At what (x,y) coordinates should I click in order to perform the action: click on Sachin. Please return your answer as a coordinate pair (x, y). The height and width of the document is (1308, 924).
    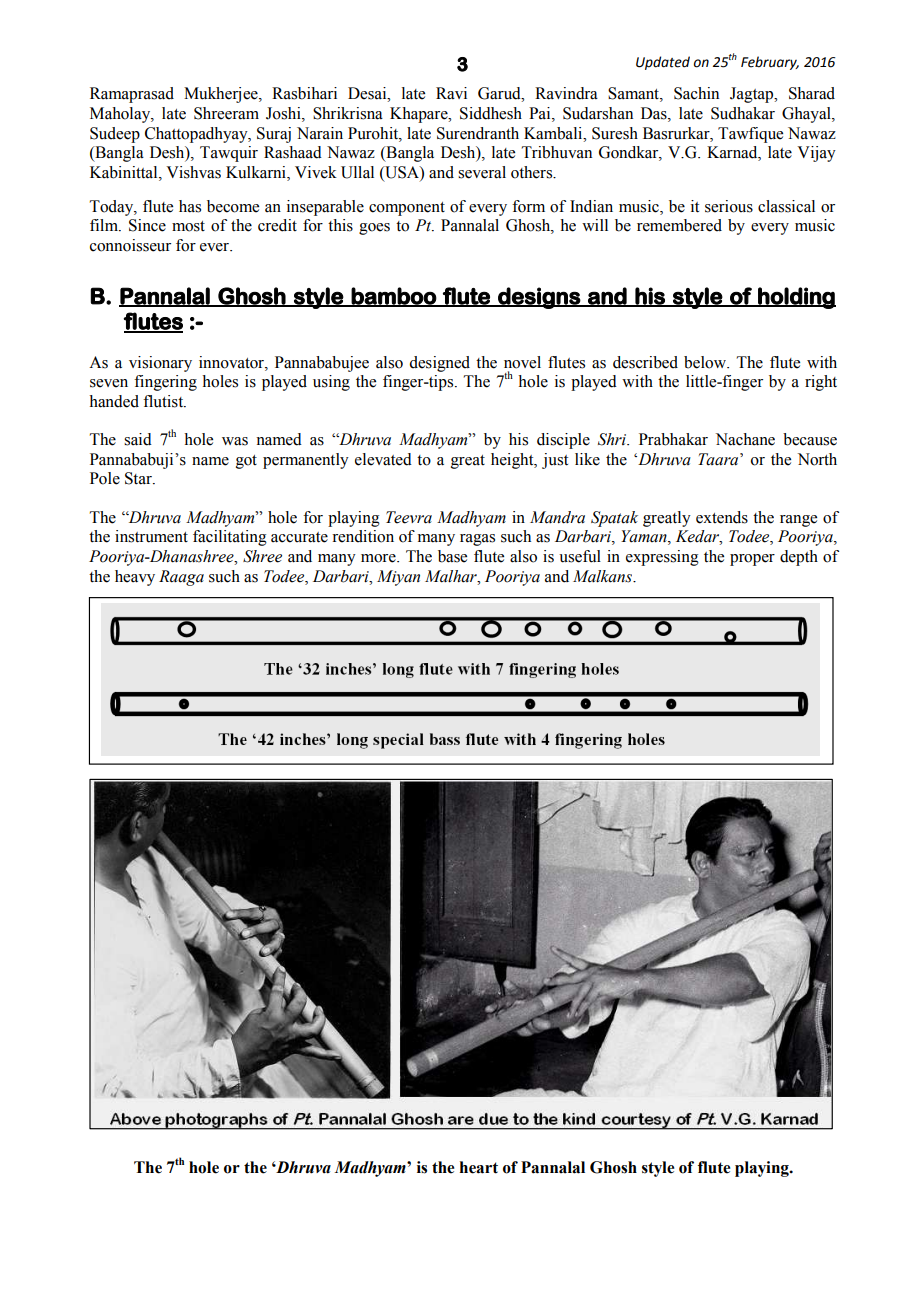
    Looking at the image, I should click on (696, 93).
